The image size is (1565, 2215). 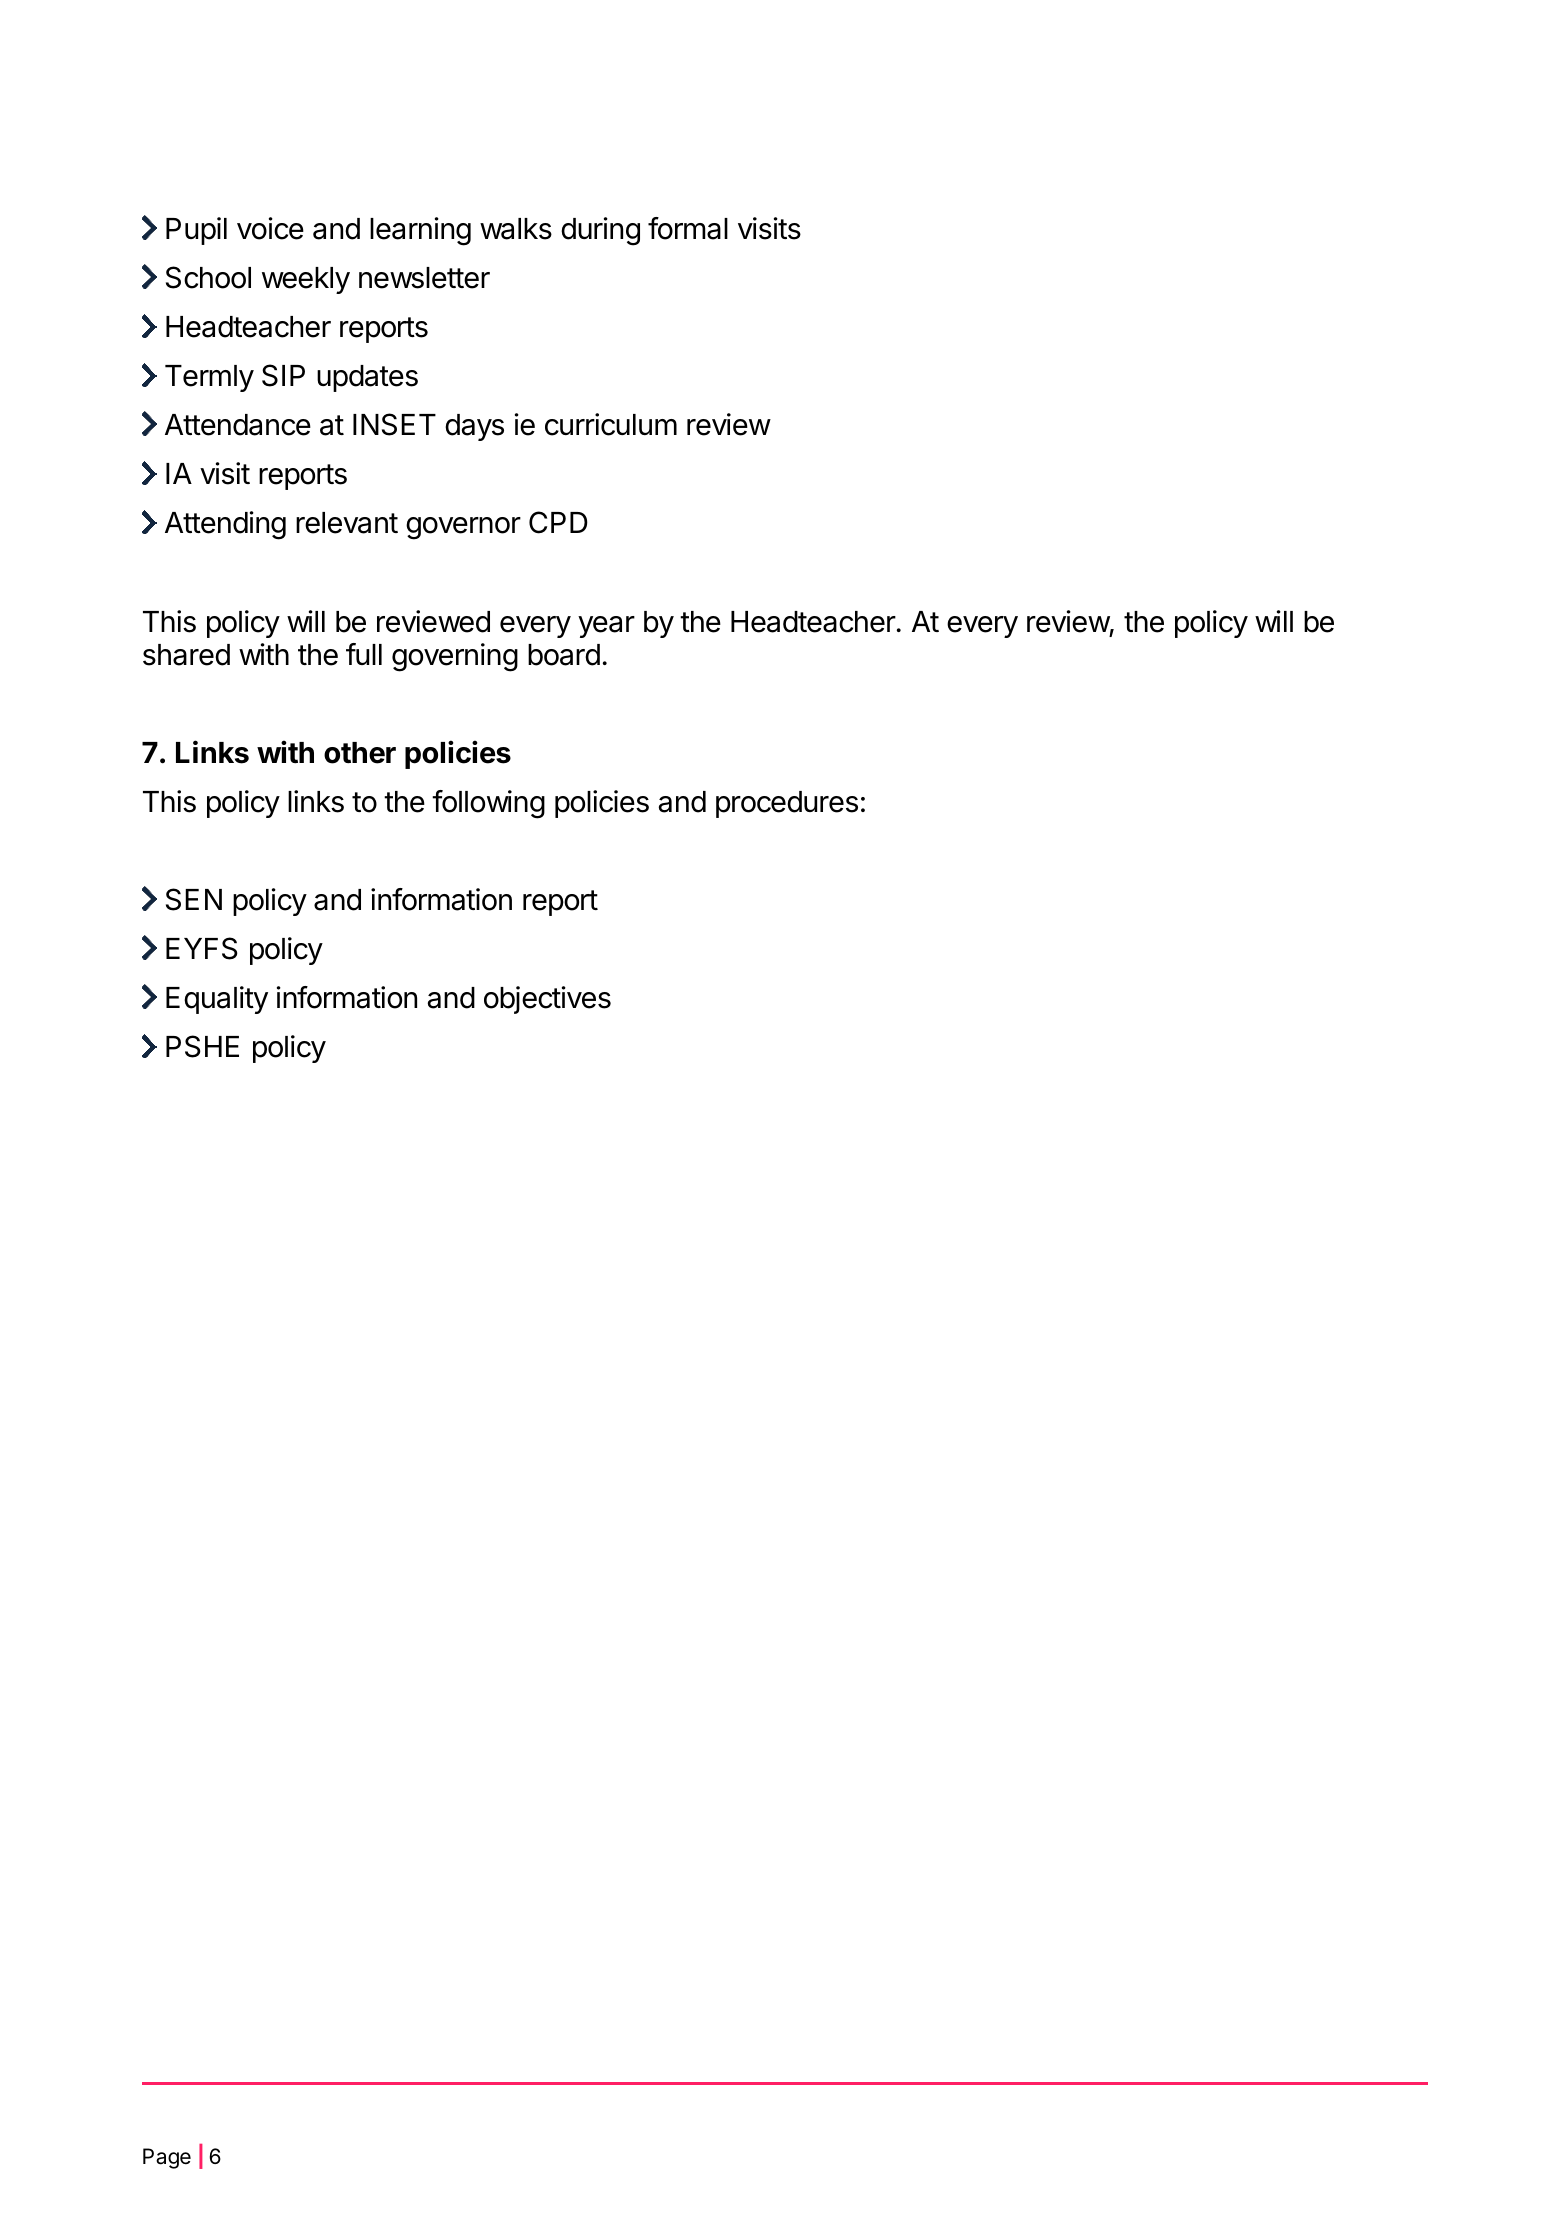 What do you see at coordinates (606, 627) in the screenshot?
I see `year` at bounding box center [606, 627].
